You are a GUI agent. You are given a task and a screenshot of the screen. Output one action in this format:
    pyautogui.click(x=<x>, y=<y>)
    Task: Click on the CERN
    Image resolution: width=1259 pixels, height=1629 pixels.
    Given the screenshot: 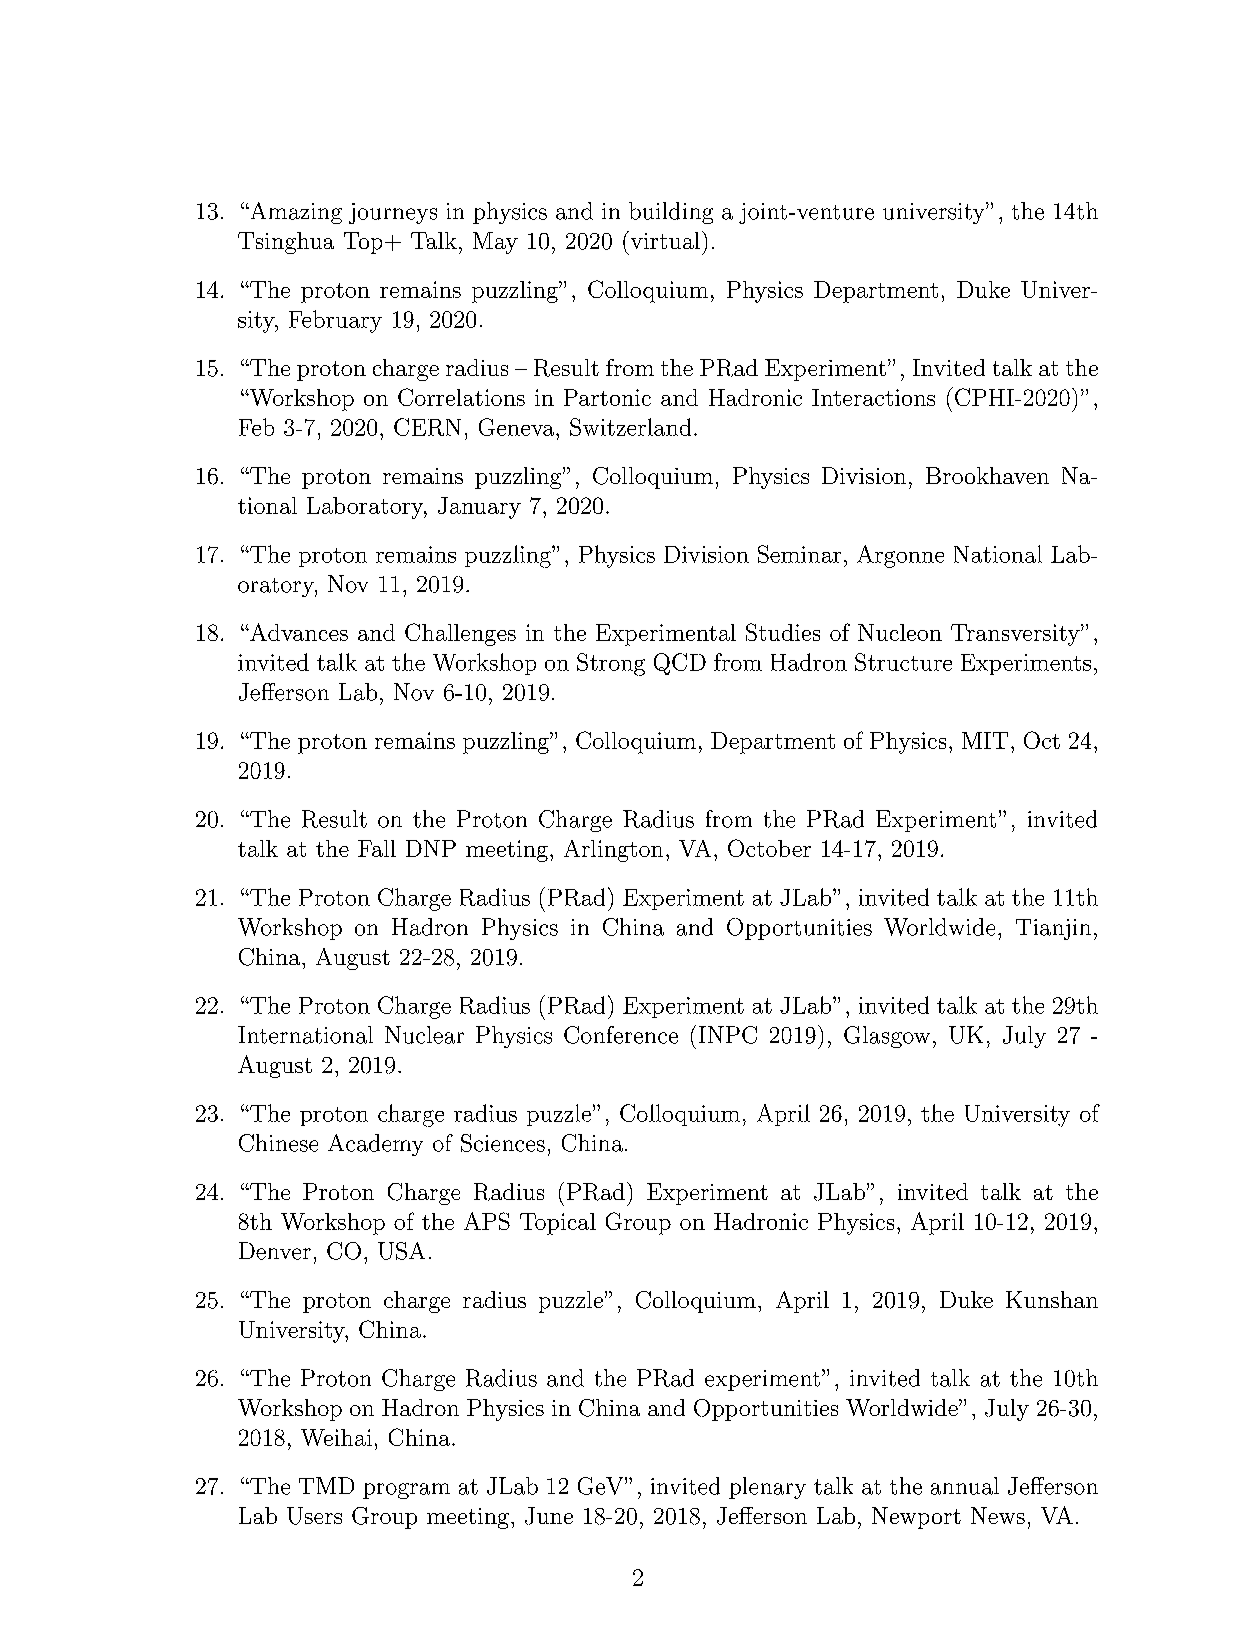 What is the action you would take?
    pyautogui.click(x=427, y=427)
